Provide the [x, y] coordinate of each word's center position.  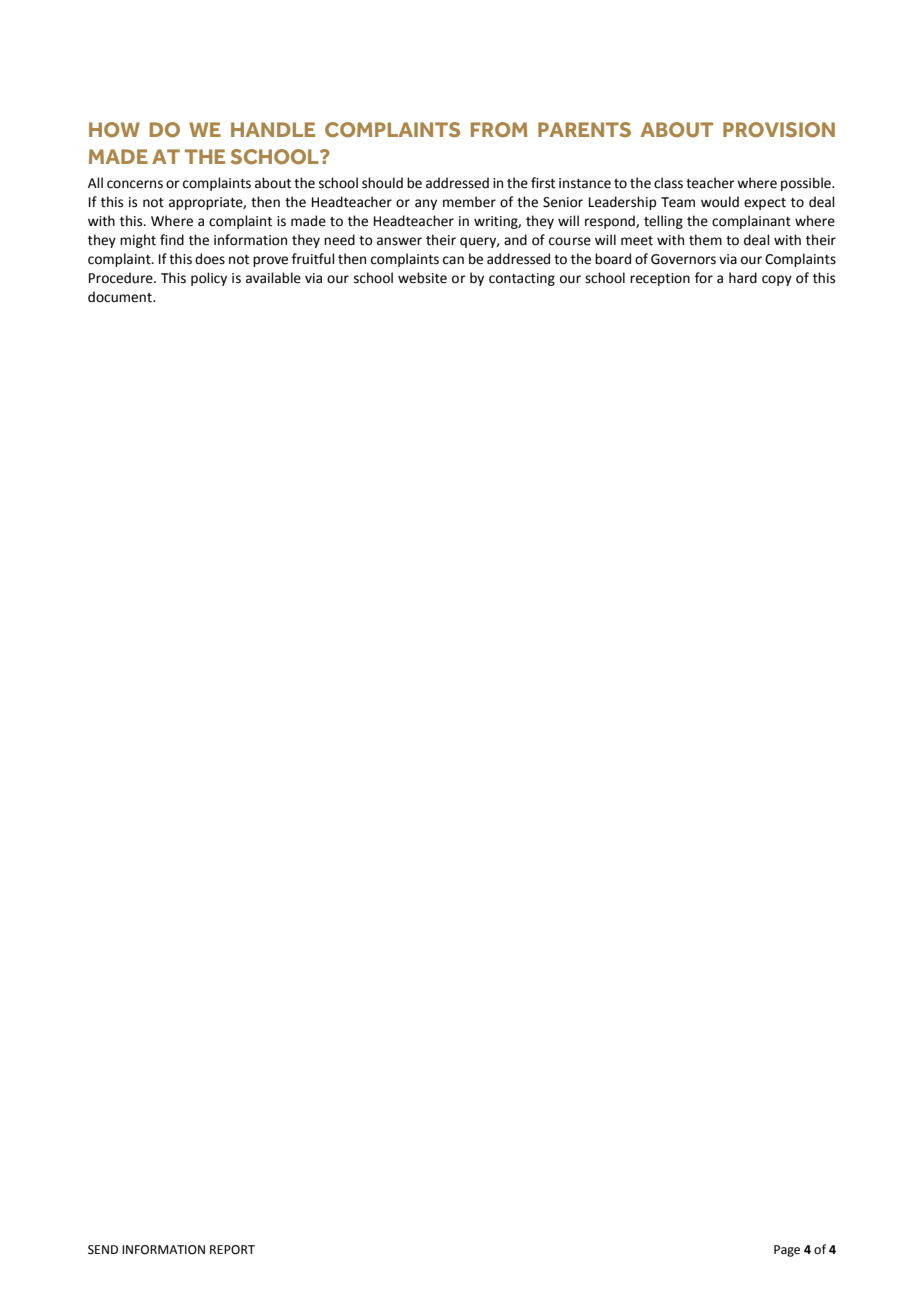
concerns [135, 184]
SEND [103, 1250]
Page [787, 1251]
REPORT [232, 1250]
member [469, 202]
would [720, 202]
